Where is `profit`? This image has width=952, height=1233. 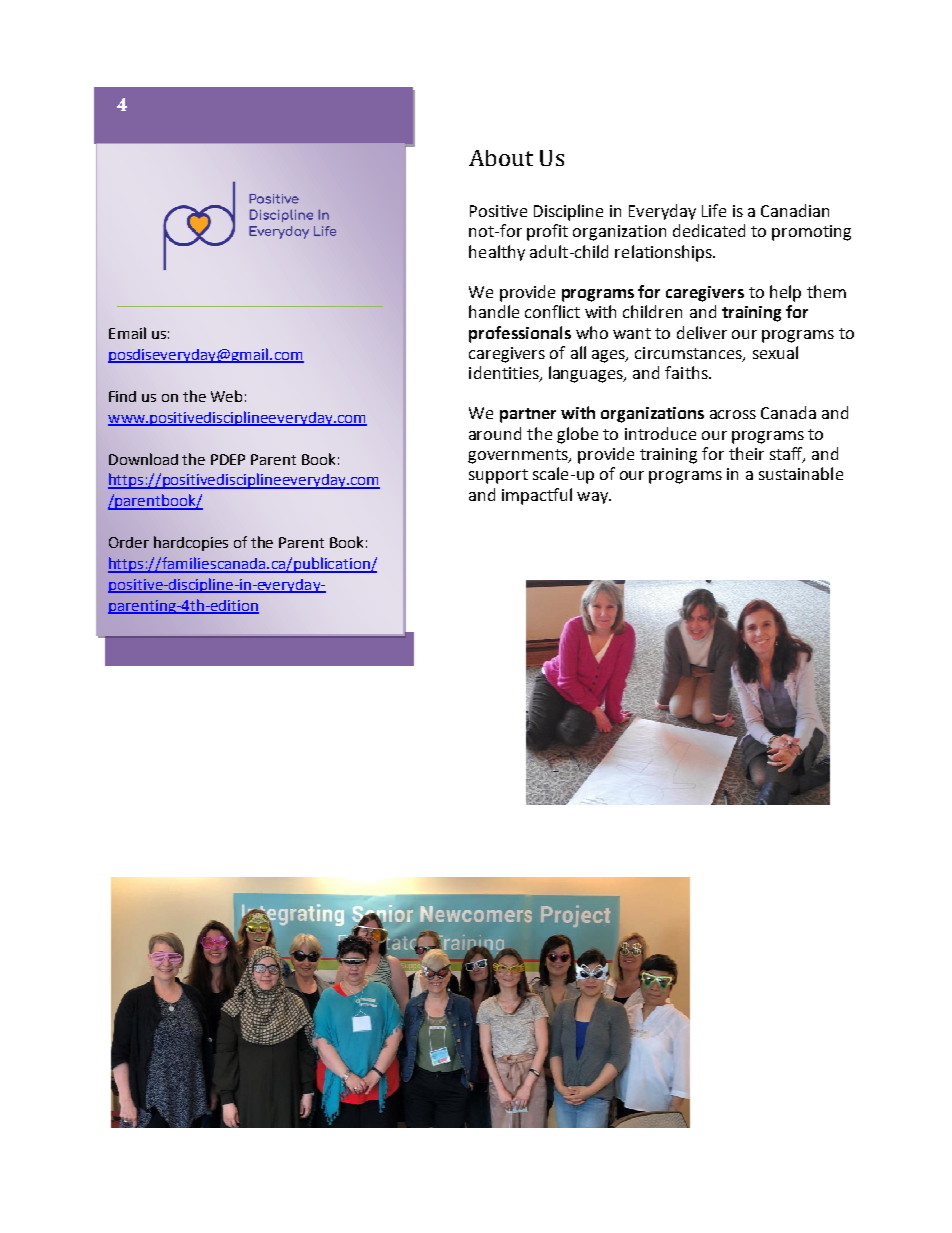 profit is located at coordinates (547, 232).
